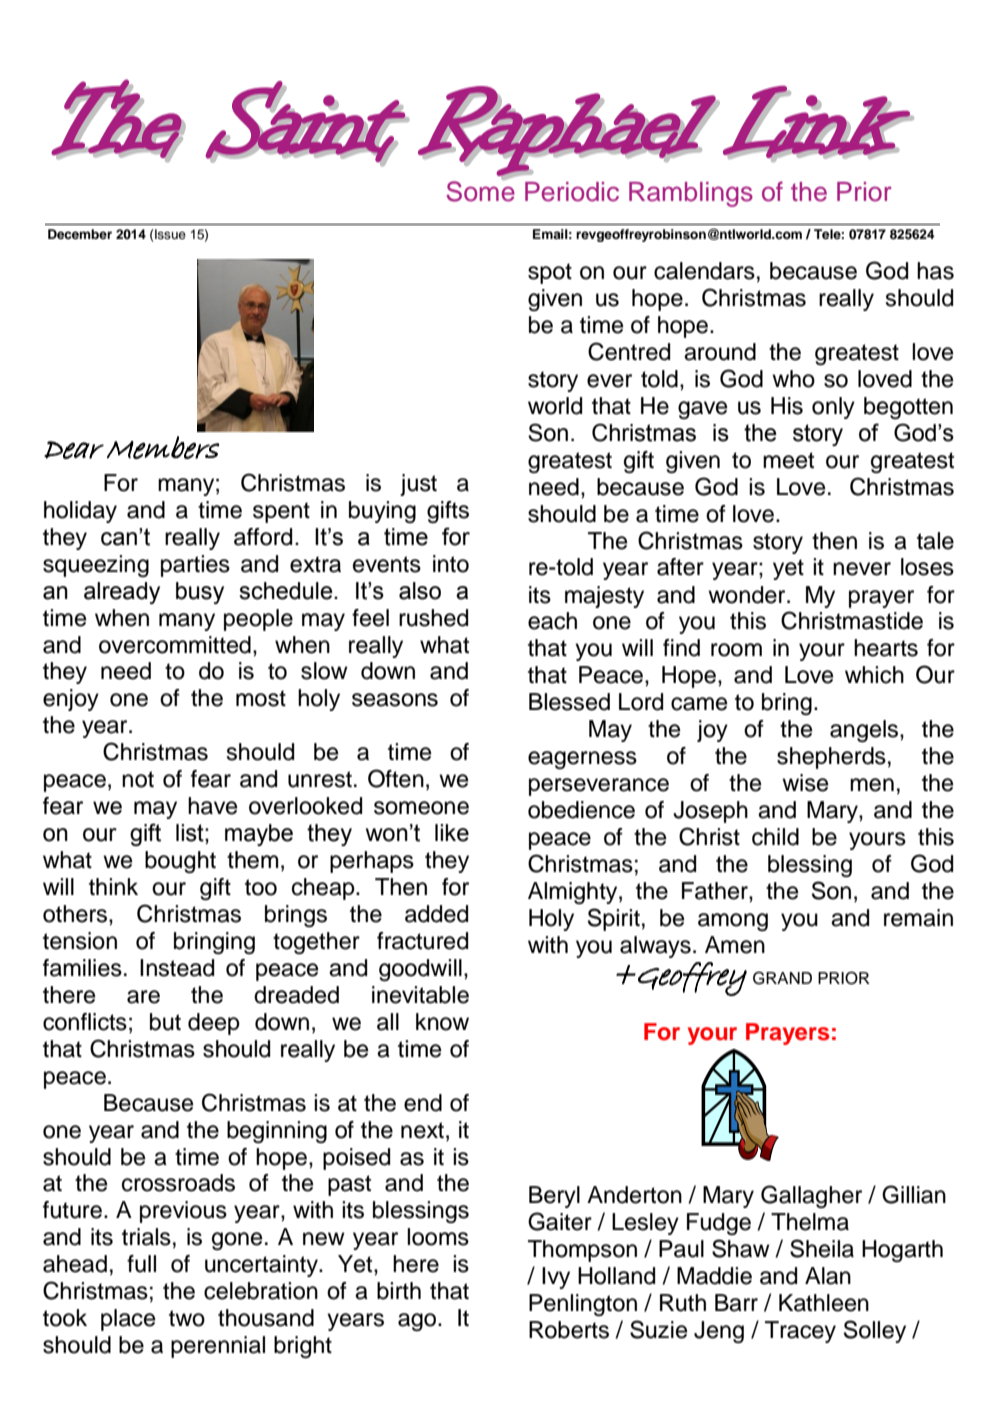  Describe the element at coordinates (80, 512) in the document. I see `holiday` at that location.
